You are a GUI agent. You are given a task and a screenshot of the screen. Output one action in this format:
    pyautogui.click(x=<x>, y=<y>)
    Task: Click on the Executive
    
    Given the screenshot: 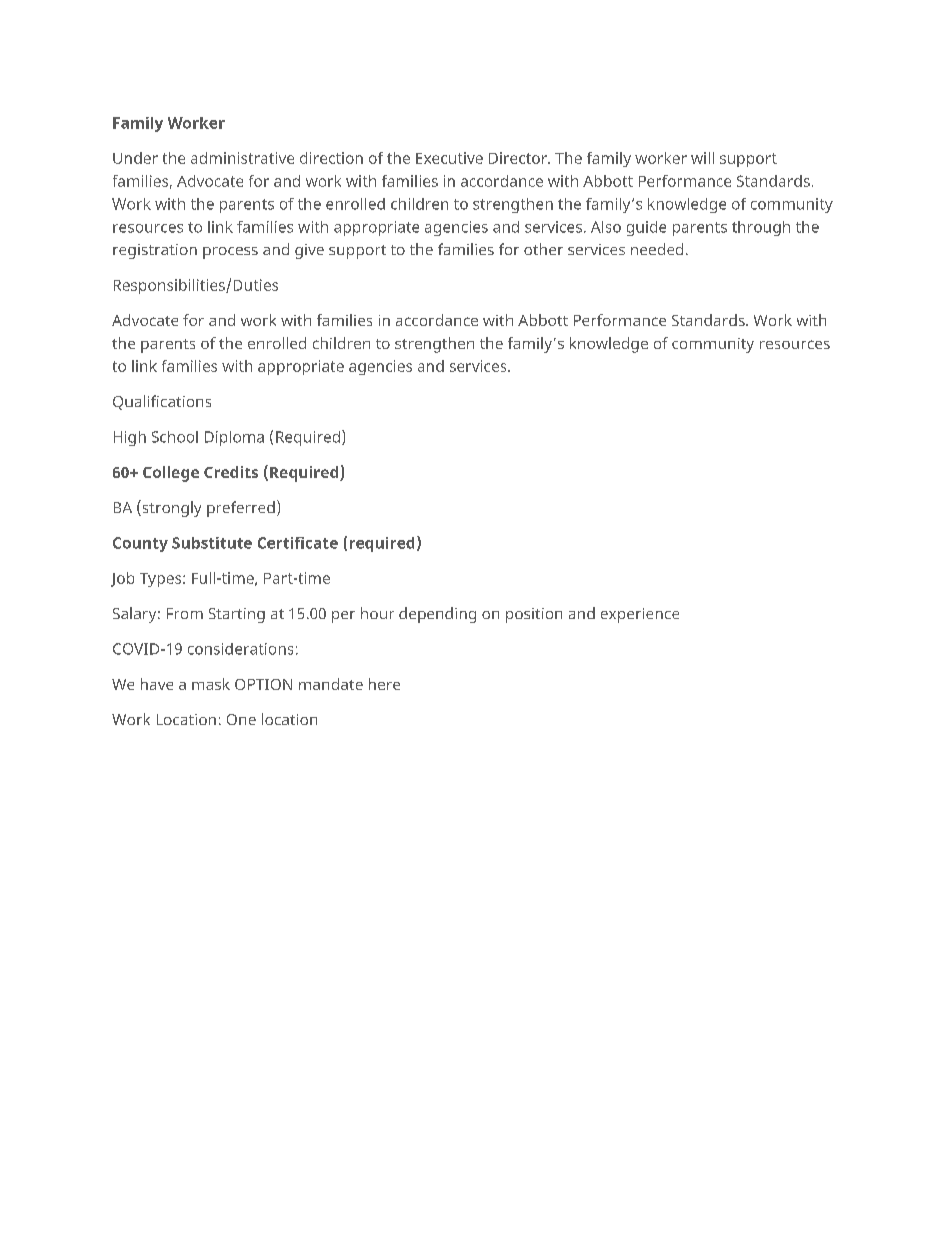 What is the action you would take?
    pyautogui.click(x=449, y=158)
